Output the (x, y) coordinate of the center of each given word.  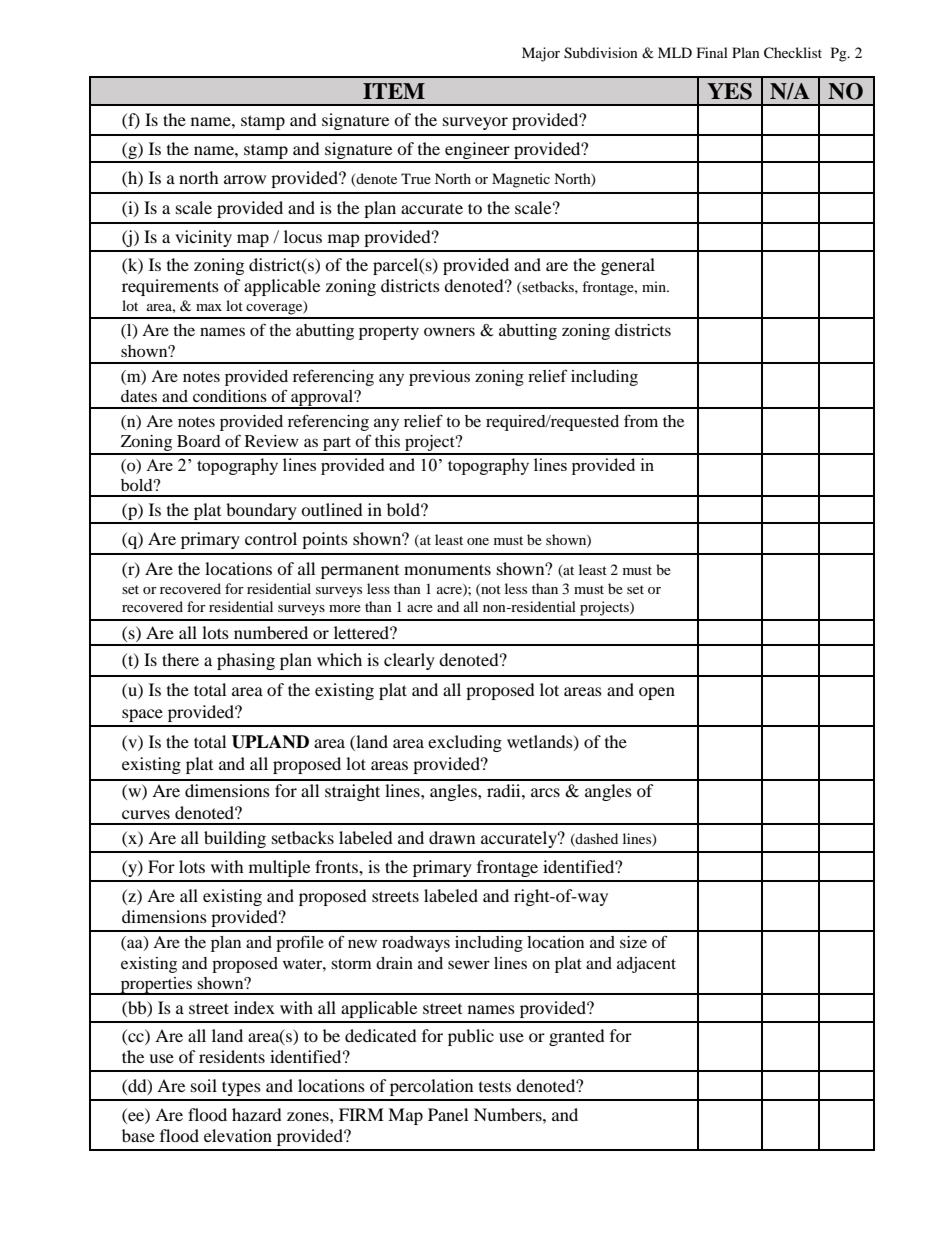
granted (577, 1037)
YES (729, 91)
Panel (448, 1114)
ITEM (394, 91)
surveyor (475, 123)
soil (204, 1085)
